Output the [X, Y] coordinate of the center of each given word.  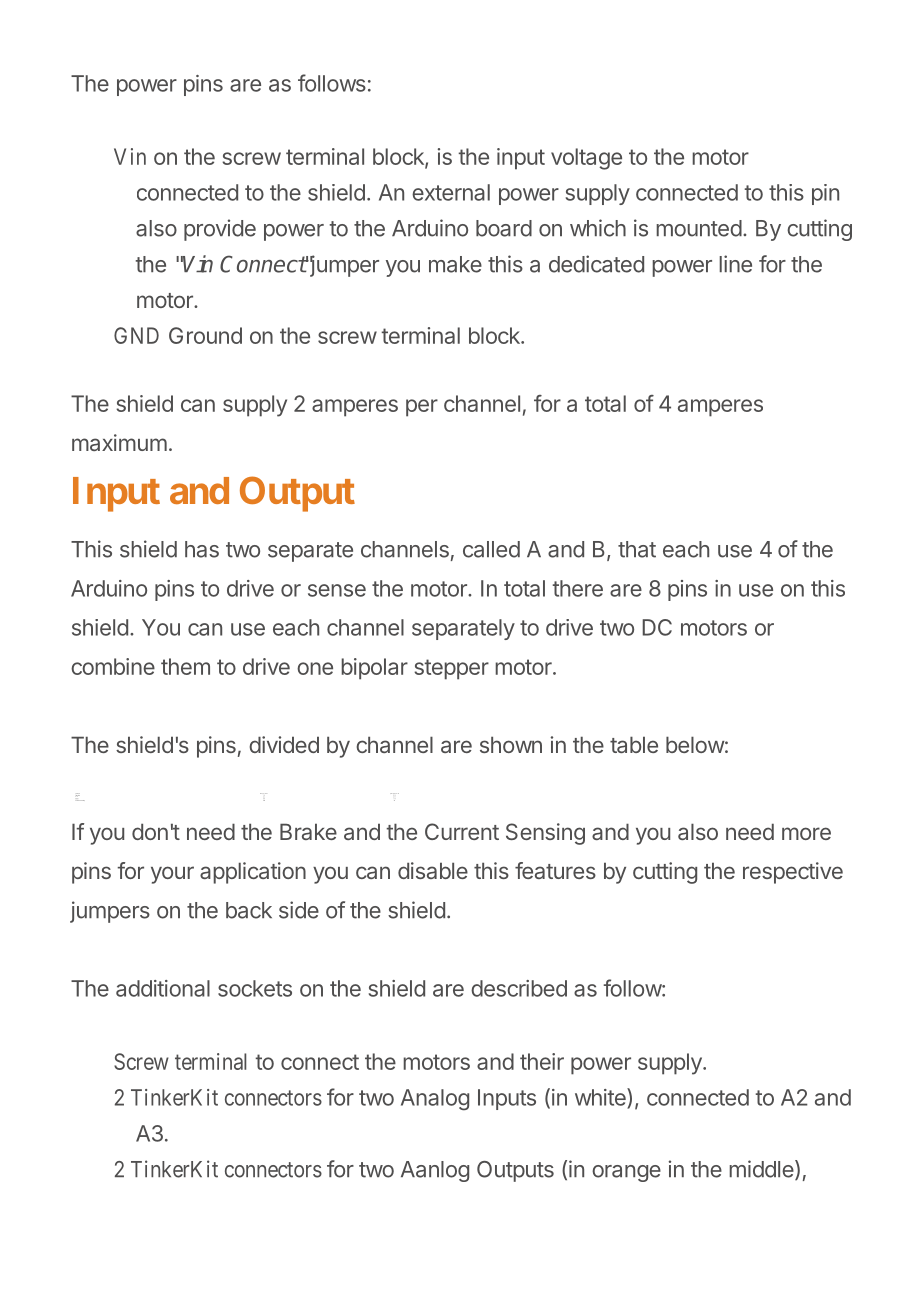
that [637, 549]
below [695, 744]
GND [136, 335]
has [202, 549]
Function [78, 794]
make [455, 264]
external [451, 192]
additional [163, 988]
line [735, 264]
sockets [255, 988]
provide [220, 230]
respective [793, 873]
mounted [699, 228]
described [519, 988]
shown [511, 744]
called [491, 549]
